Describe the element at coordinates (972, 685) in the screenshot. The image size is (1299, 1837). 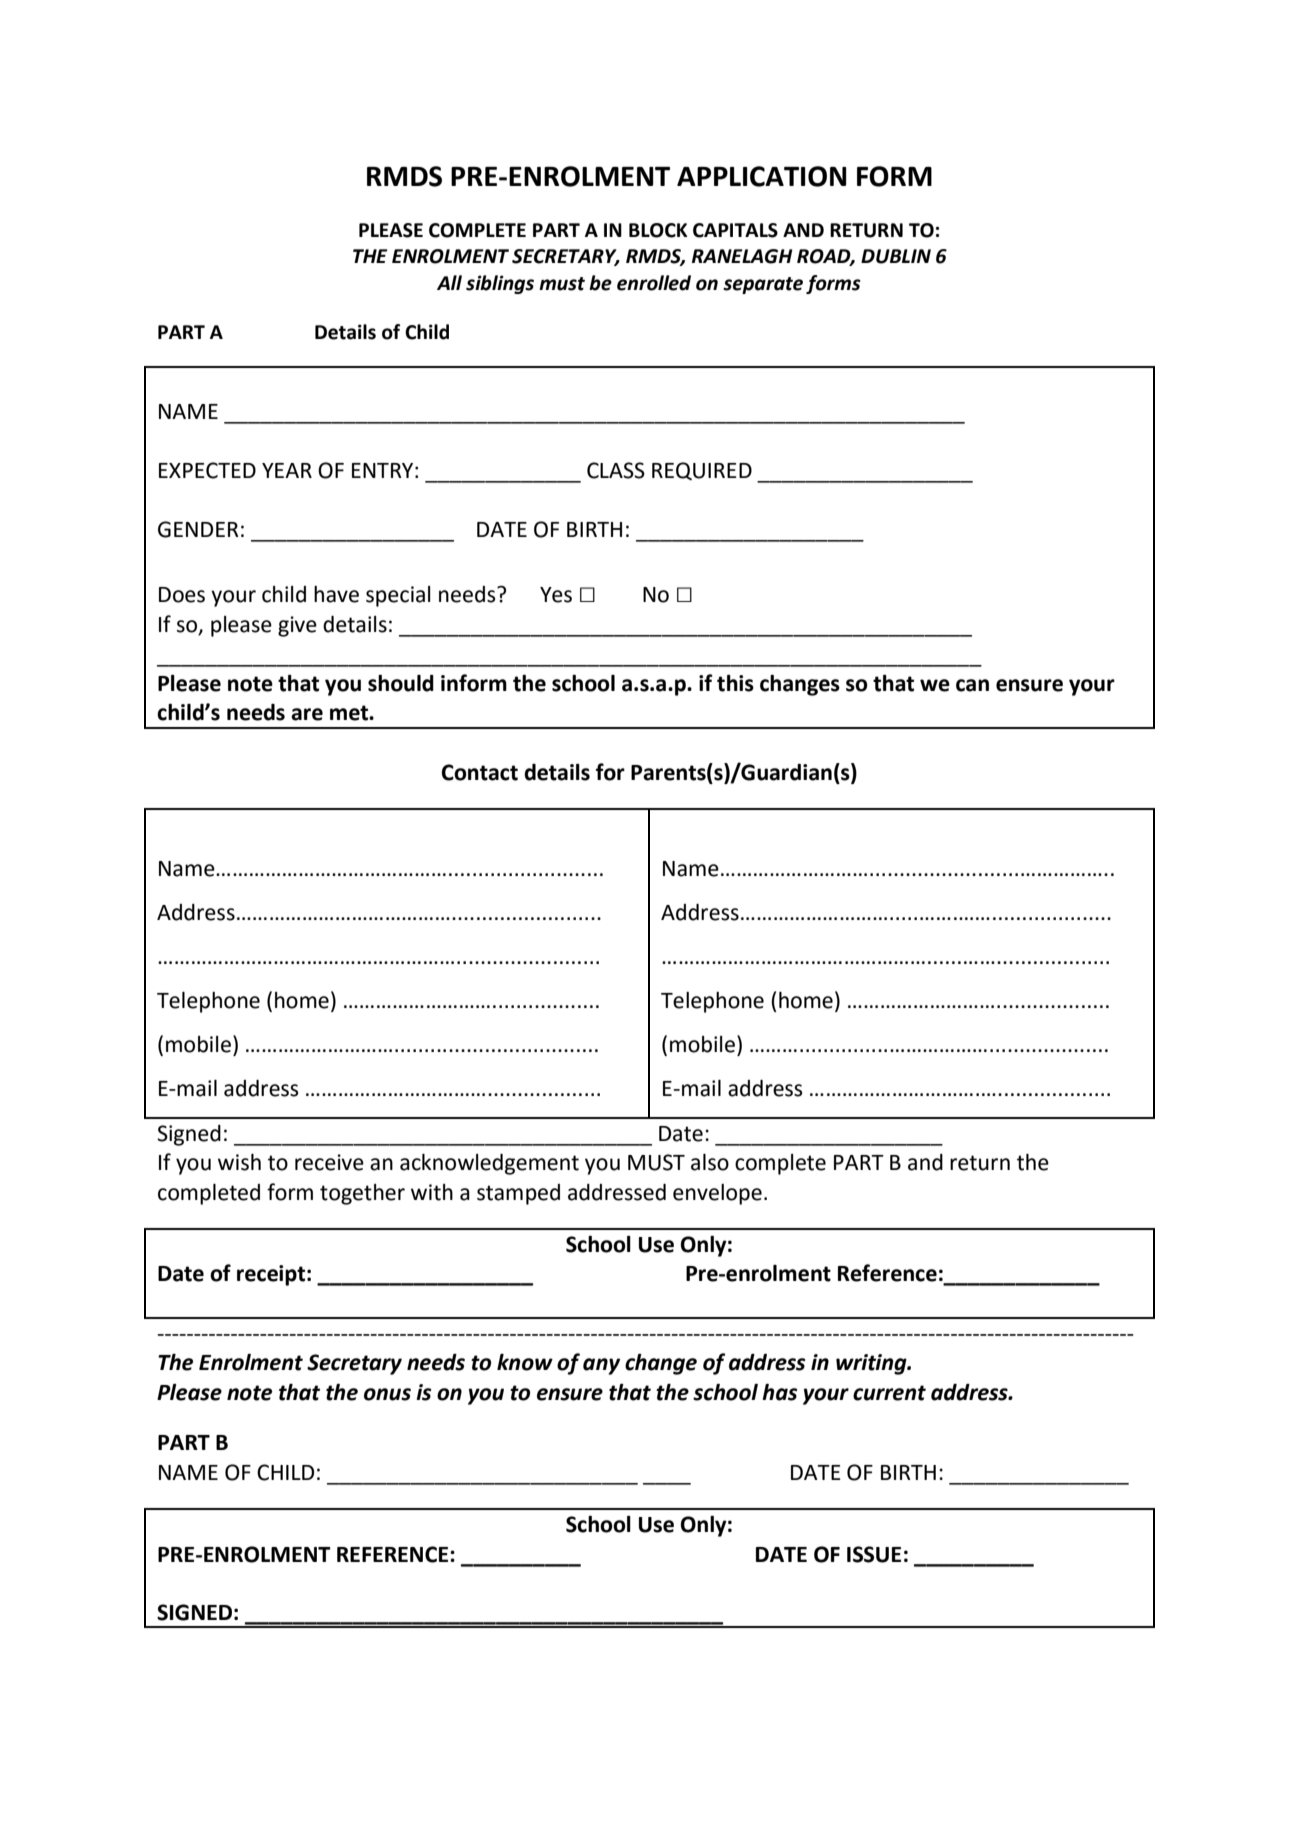
I see `can` at that location.
